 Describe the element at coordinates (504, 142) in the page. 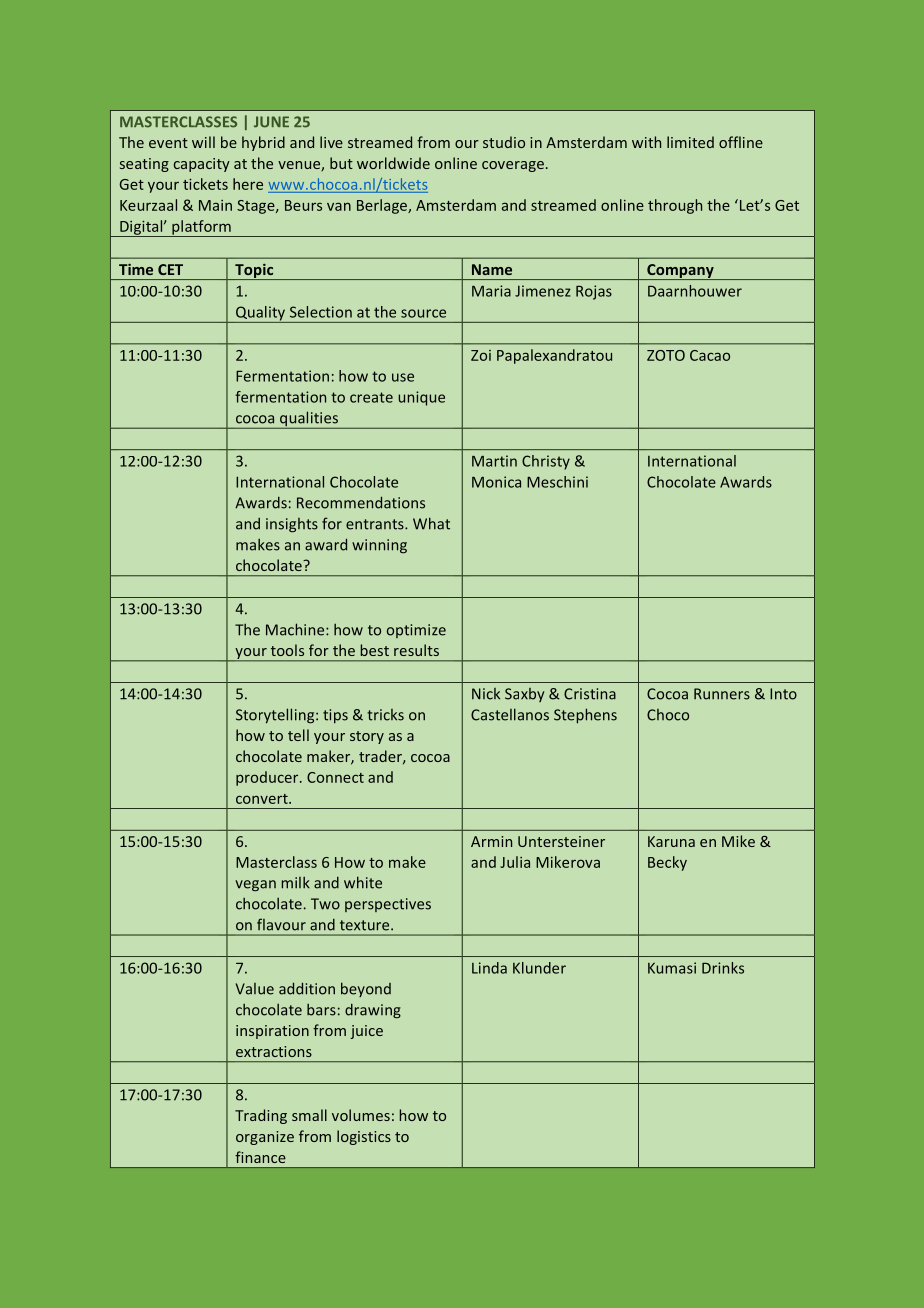

I see `studio` at that location.
